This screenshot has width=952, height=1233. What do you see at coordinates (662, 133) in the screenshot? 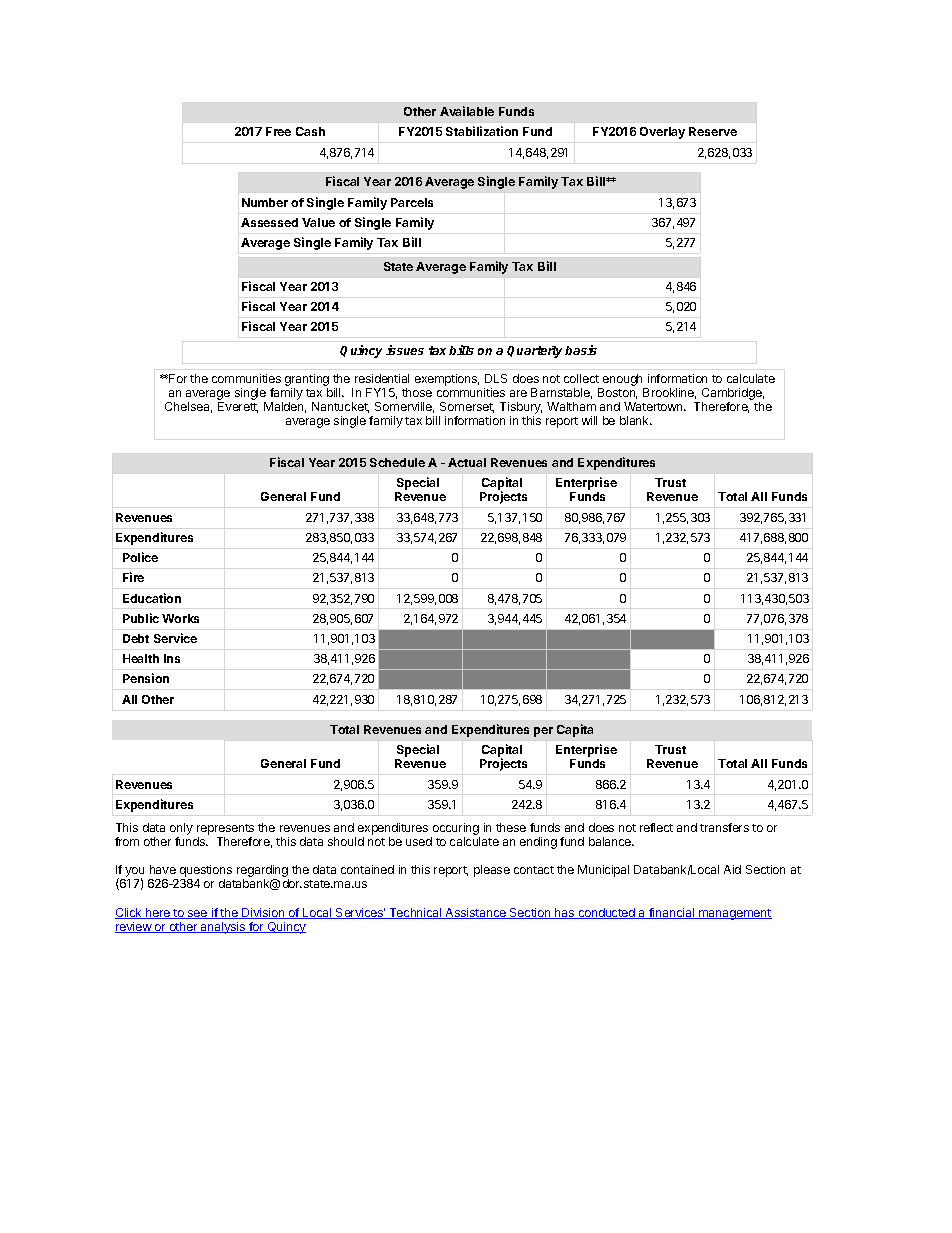
I see `Overlay` at bounding box center [662, 133].
